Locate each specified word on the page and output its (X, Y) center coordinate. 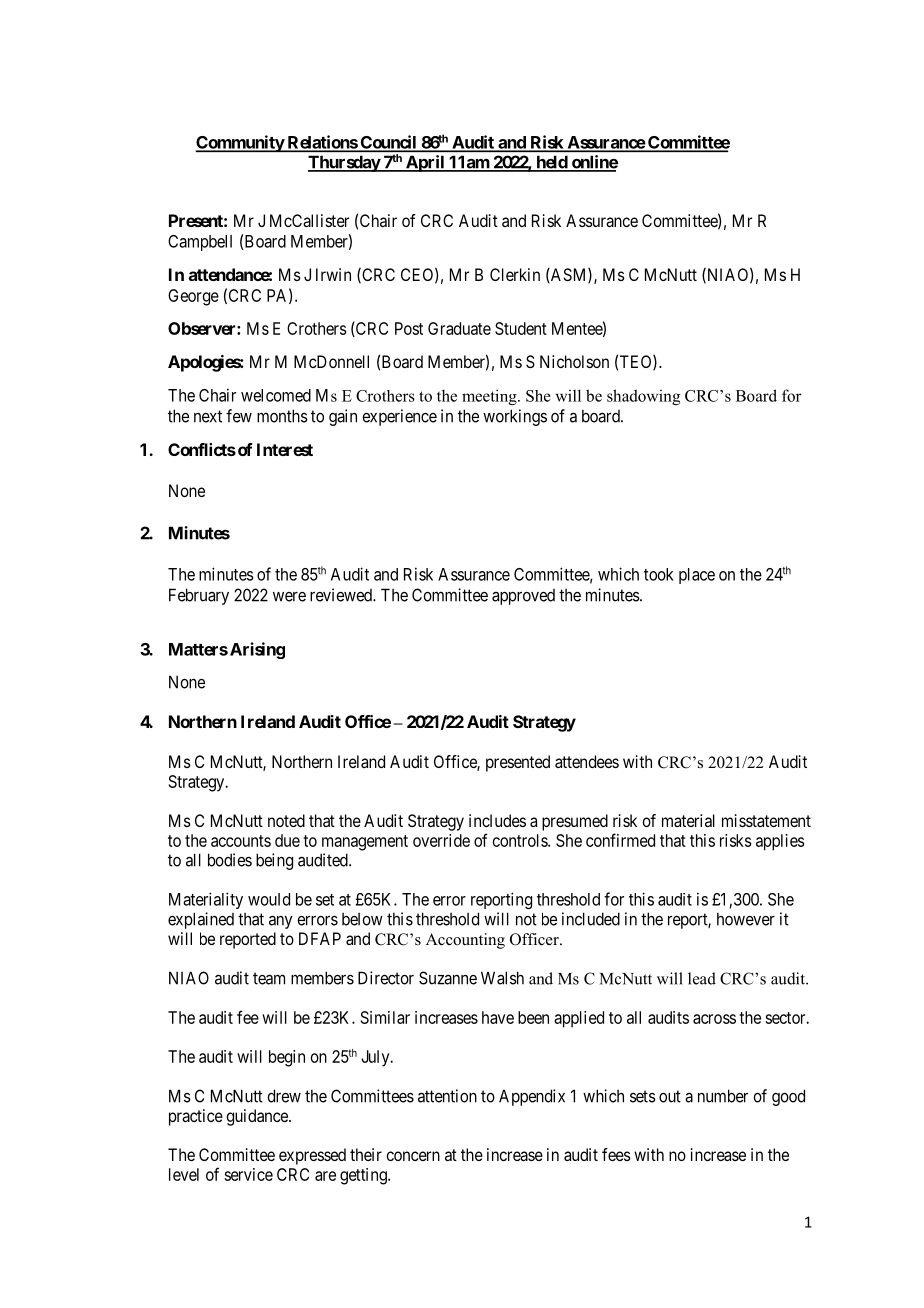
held (551, 163)
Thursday (344, 163)
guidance (258, 1117)
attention (447, 1096)
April (425, 163)
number (723, 1096)
